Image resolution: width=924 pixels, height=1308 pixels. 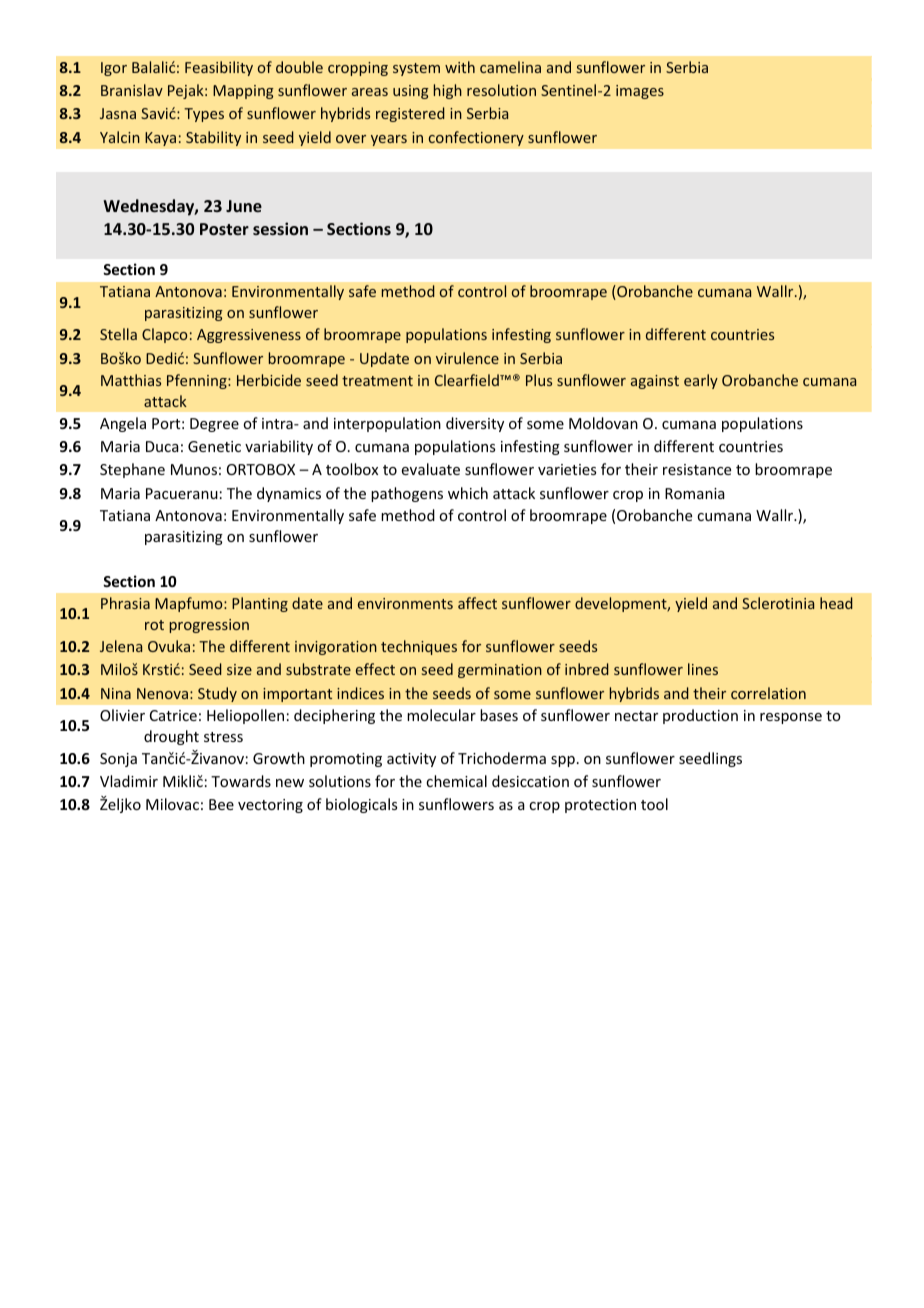 I want to click on Genetic, so click(x=214, y=446).
